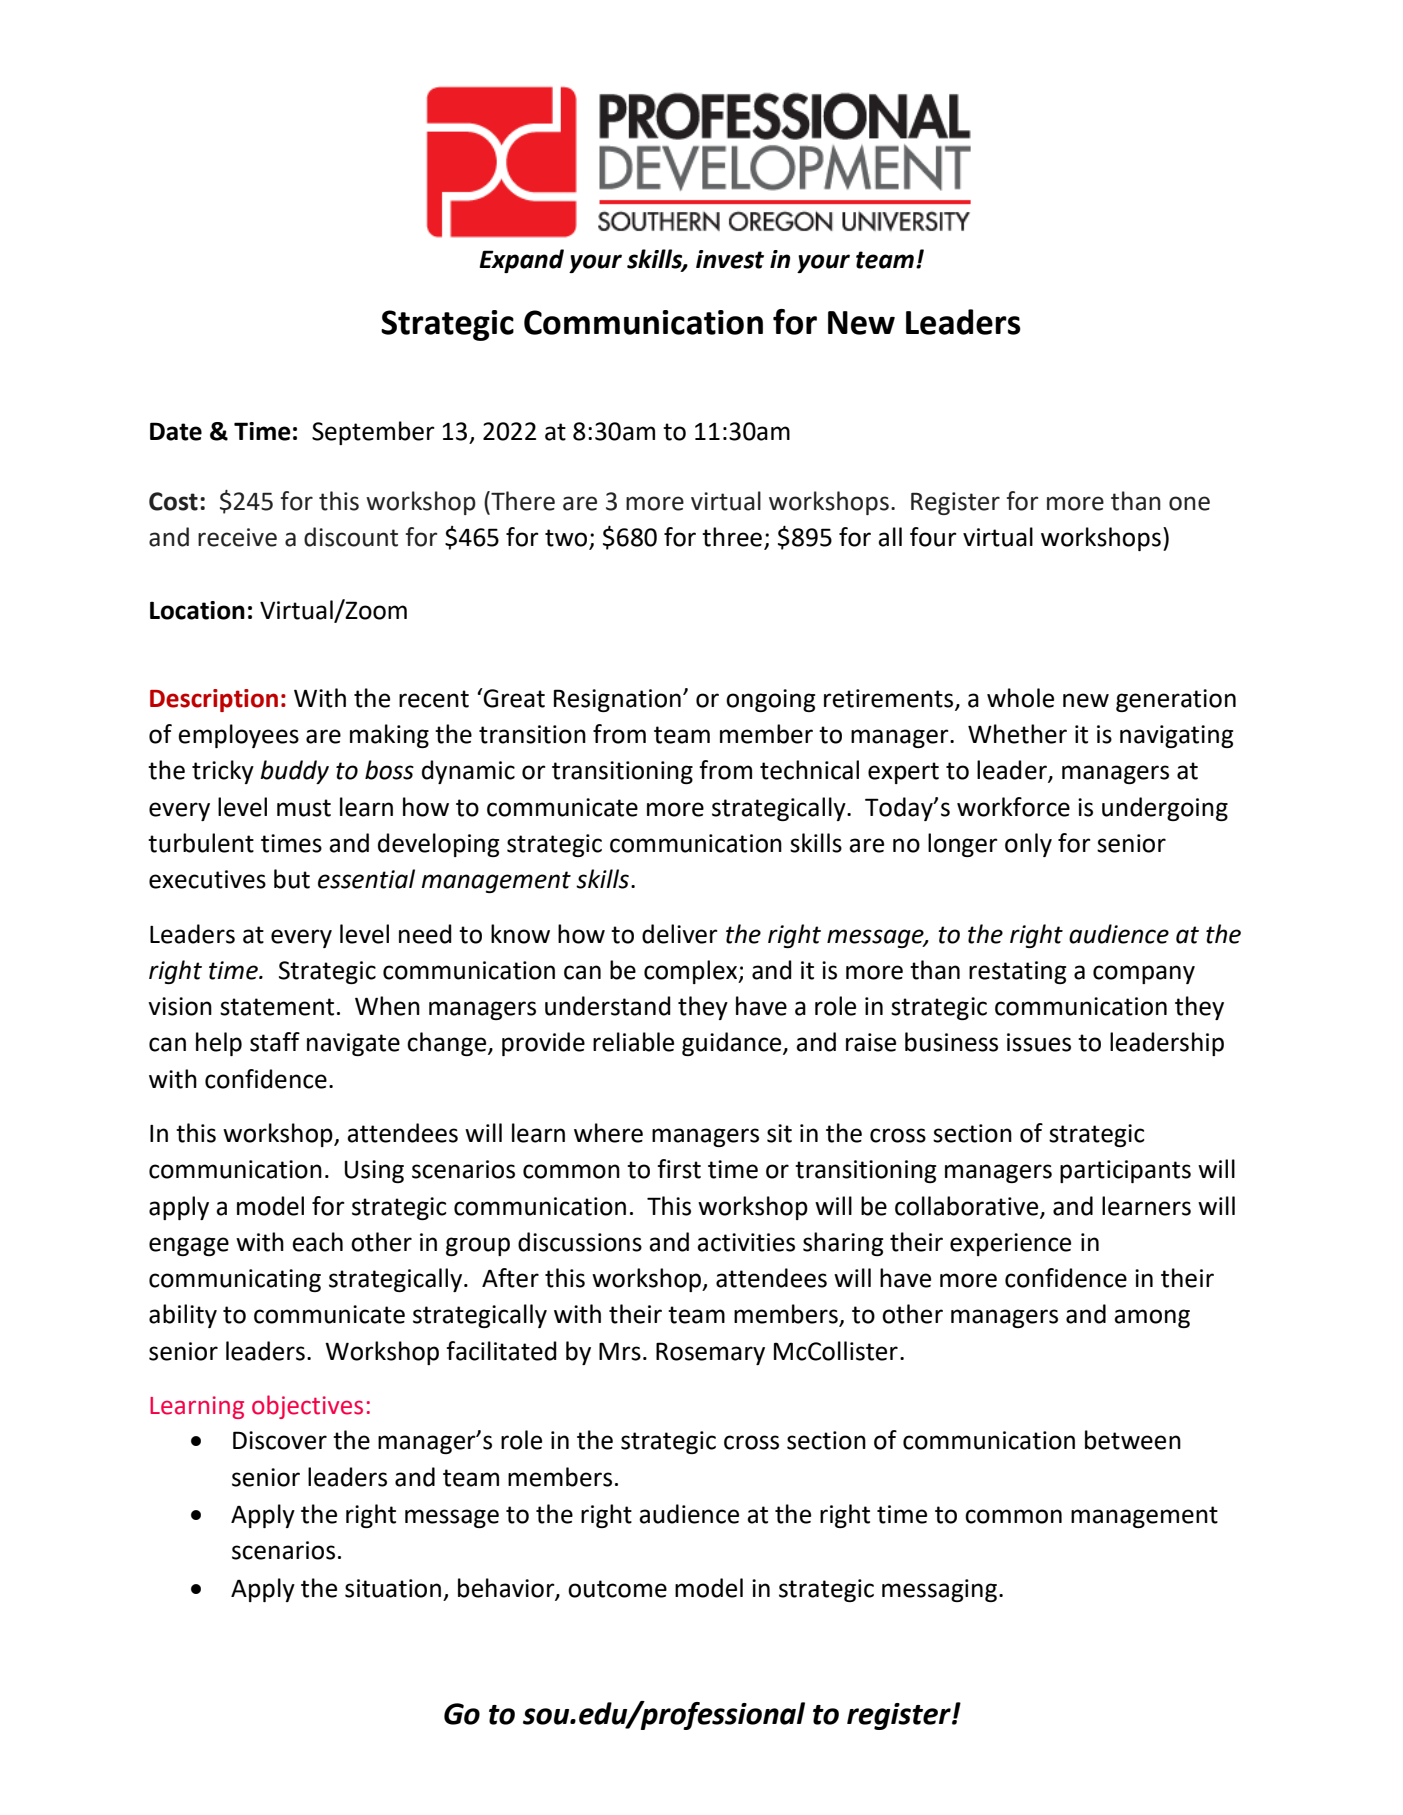 This image has width=1403, height=1815. Describe the element at coordinates (304, 808) in the image. I see `must` at that location.
